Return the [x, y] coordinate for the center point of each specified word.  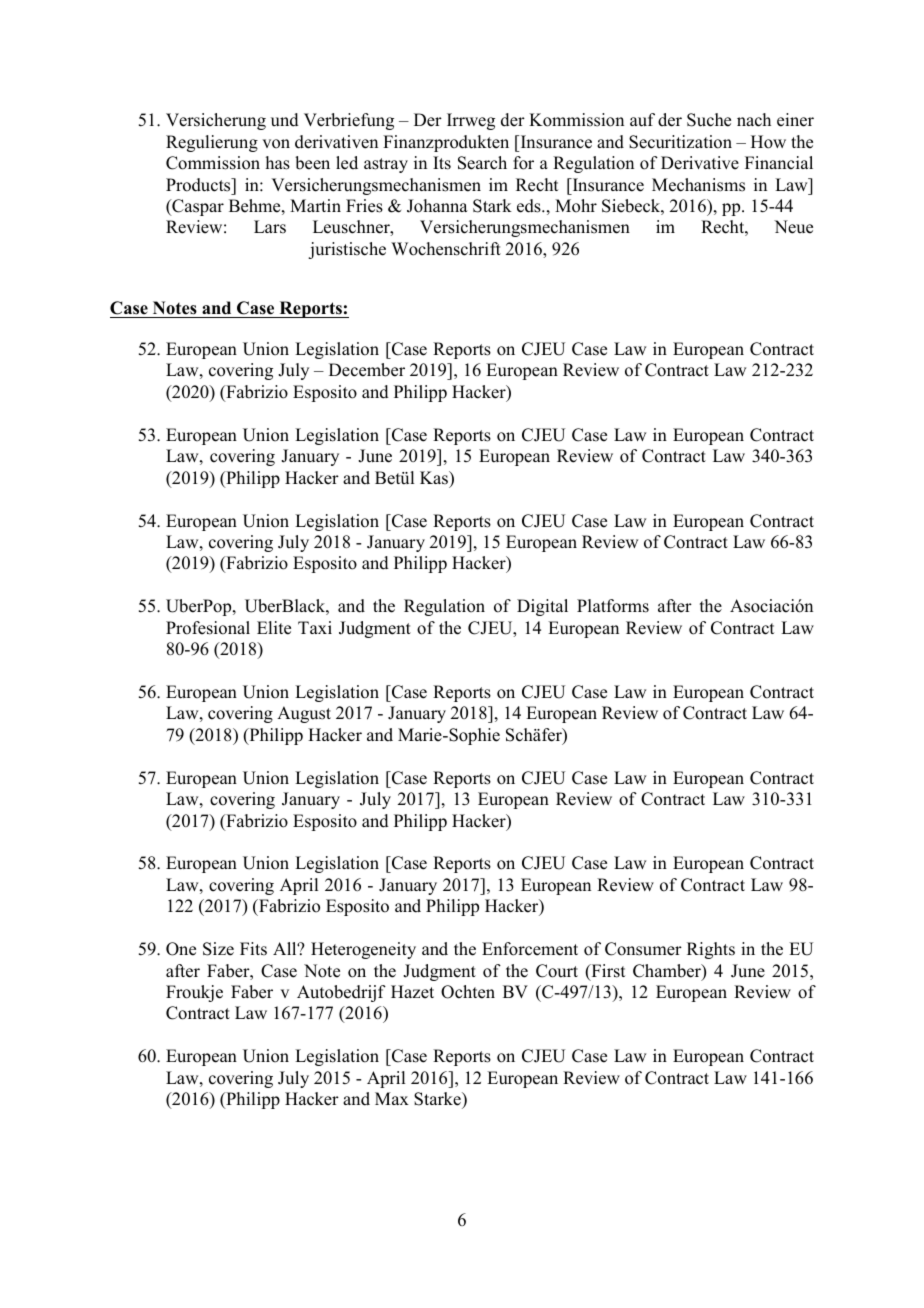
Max [392, 1098]
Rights [711, 950]
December [367, 370]
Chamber [668, 972]
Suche [709, 120]
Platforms [613, 606]
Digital [542, 607]
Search [482, 163]
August [304, 714]
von [276, 144]
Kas [435, 478]
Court [557, 971]
